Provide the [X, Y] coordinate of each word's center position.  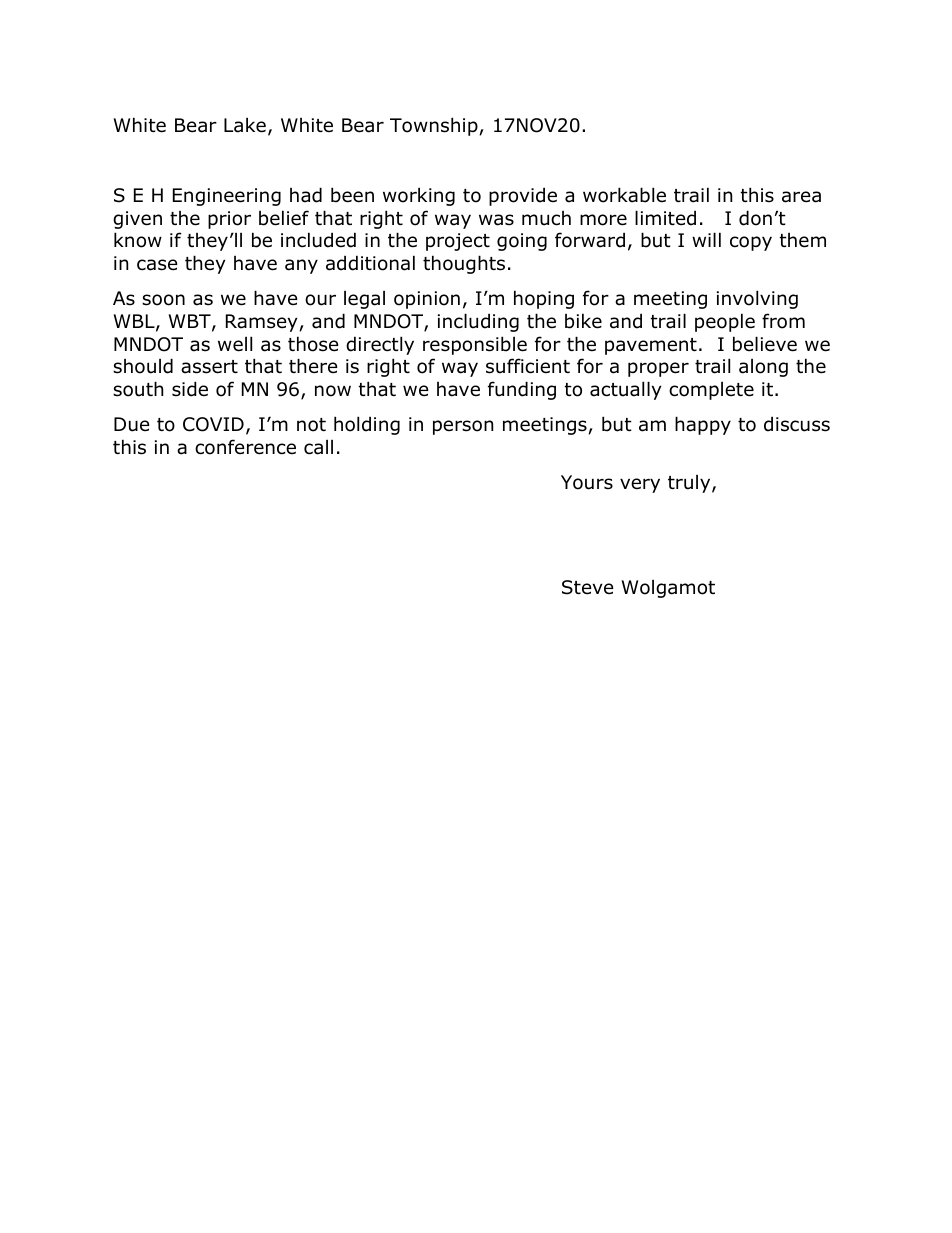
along [763, 368]
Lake [245, 125]
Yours [587, 482]
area [801, 197]
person [463, 427]
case [157, 265]
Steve [588, 587]
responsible [475, 345]
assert [209, 367]
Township [434, 126]
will [706, 239]
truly [690, 484]
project [458, 242]
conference [245, 447]
